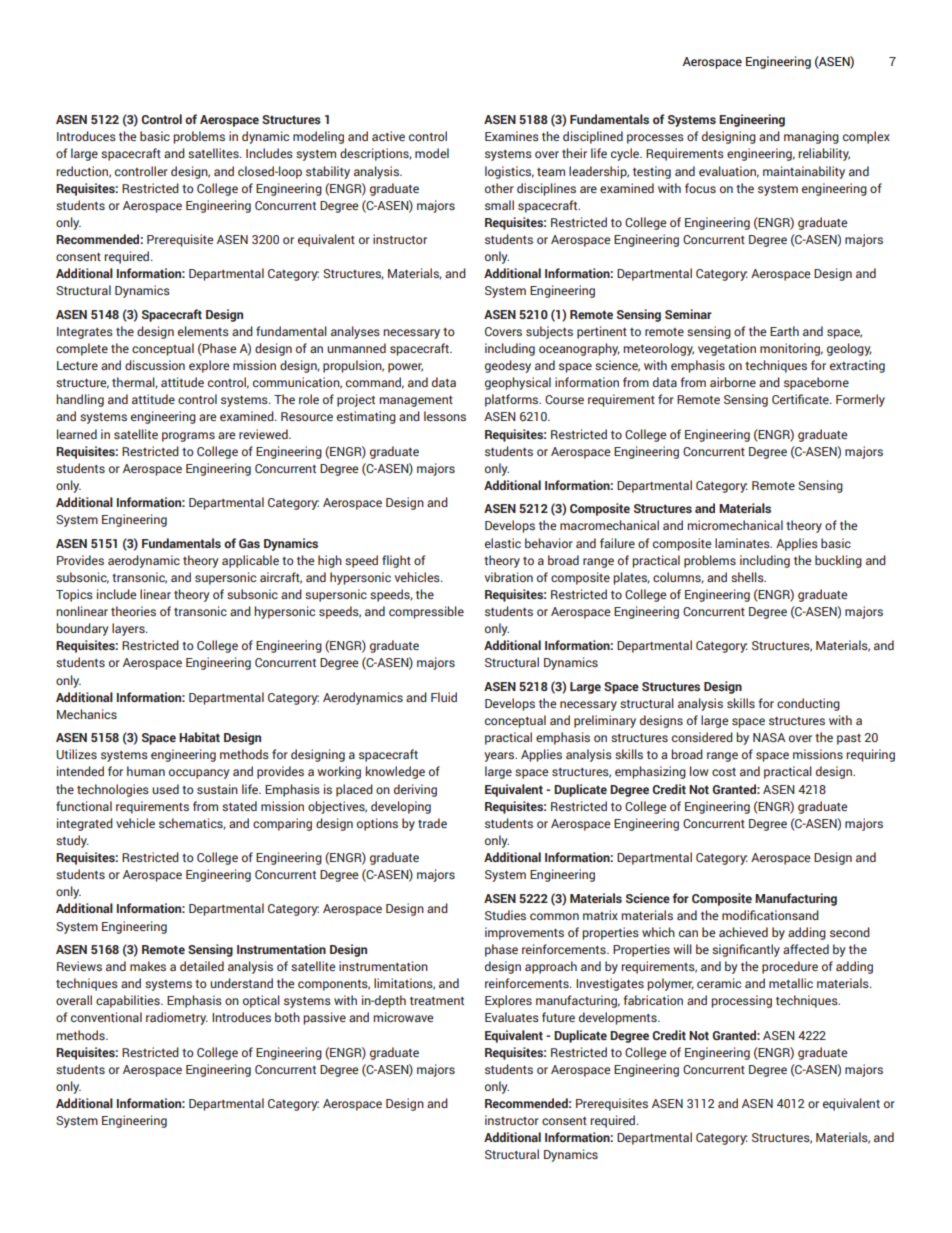 The height and width of the screenshot is (1233, 952). Describe the element at coordinates (129, 1001) in the screenshot. I see `capabilities` at that location.
